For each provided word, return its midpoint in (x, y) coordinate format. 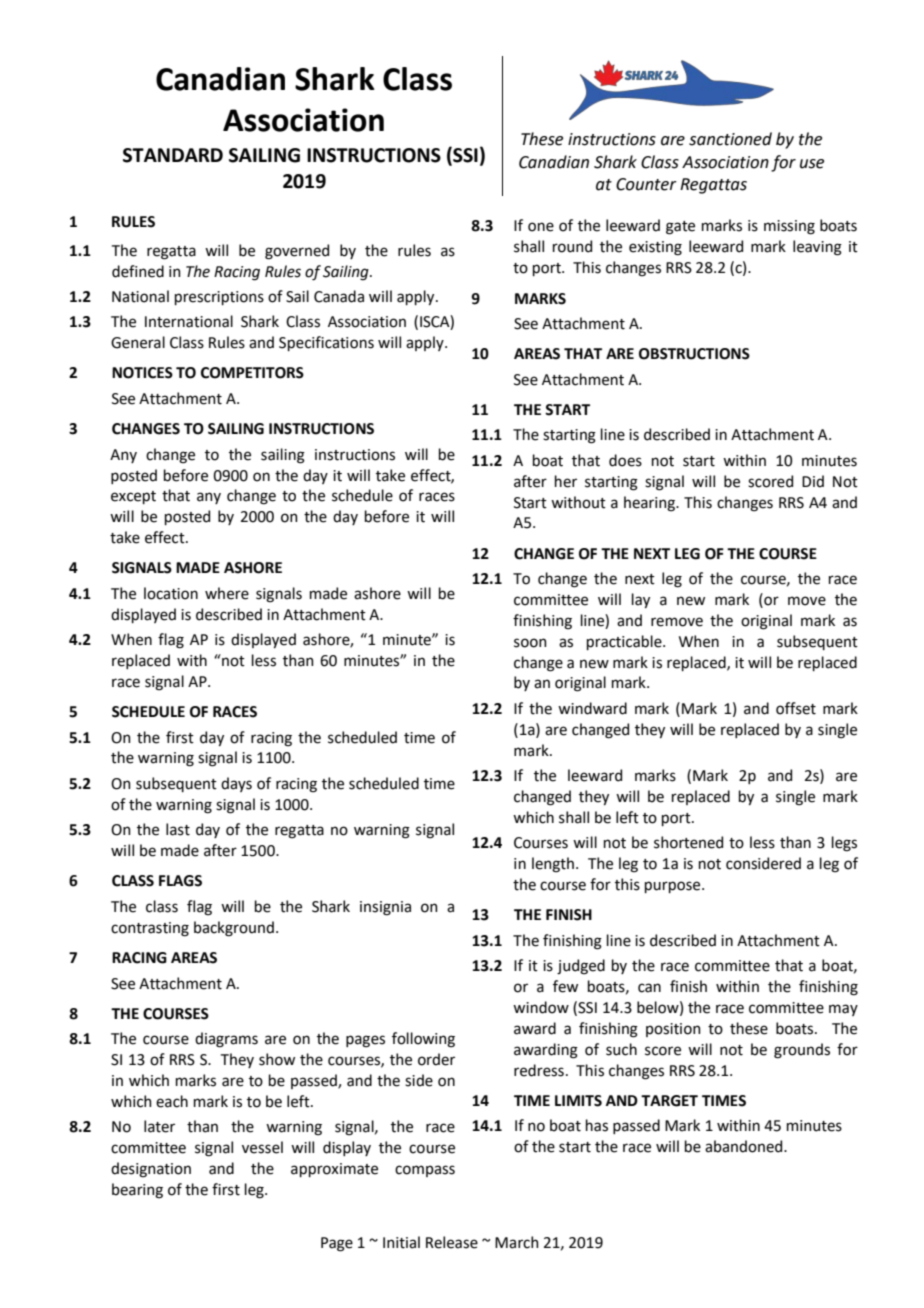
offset (796, 708)
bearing (137, 1191)
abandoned (745, 1146)
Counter (646, 184)
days (236, 784)
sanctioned (730, 139)
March (517, 1242)
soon (530, 643)
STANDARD (173, 155)
